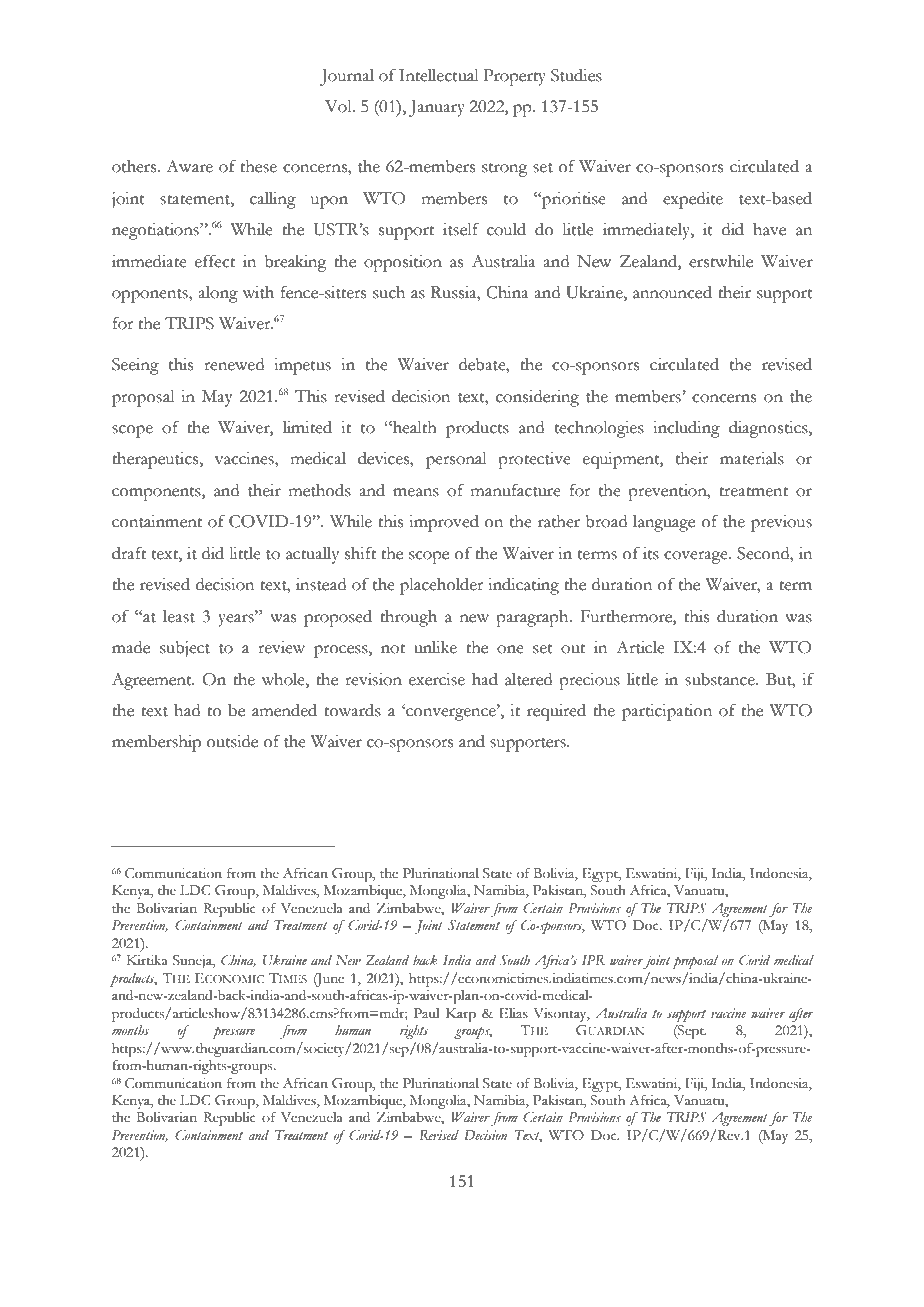 This screenshot has height=1307, width=924. What do you see at coordinates (389, 292) in the screenshot?
I see `such` at bounding box center [389, 292].
